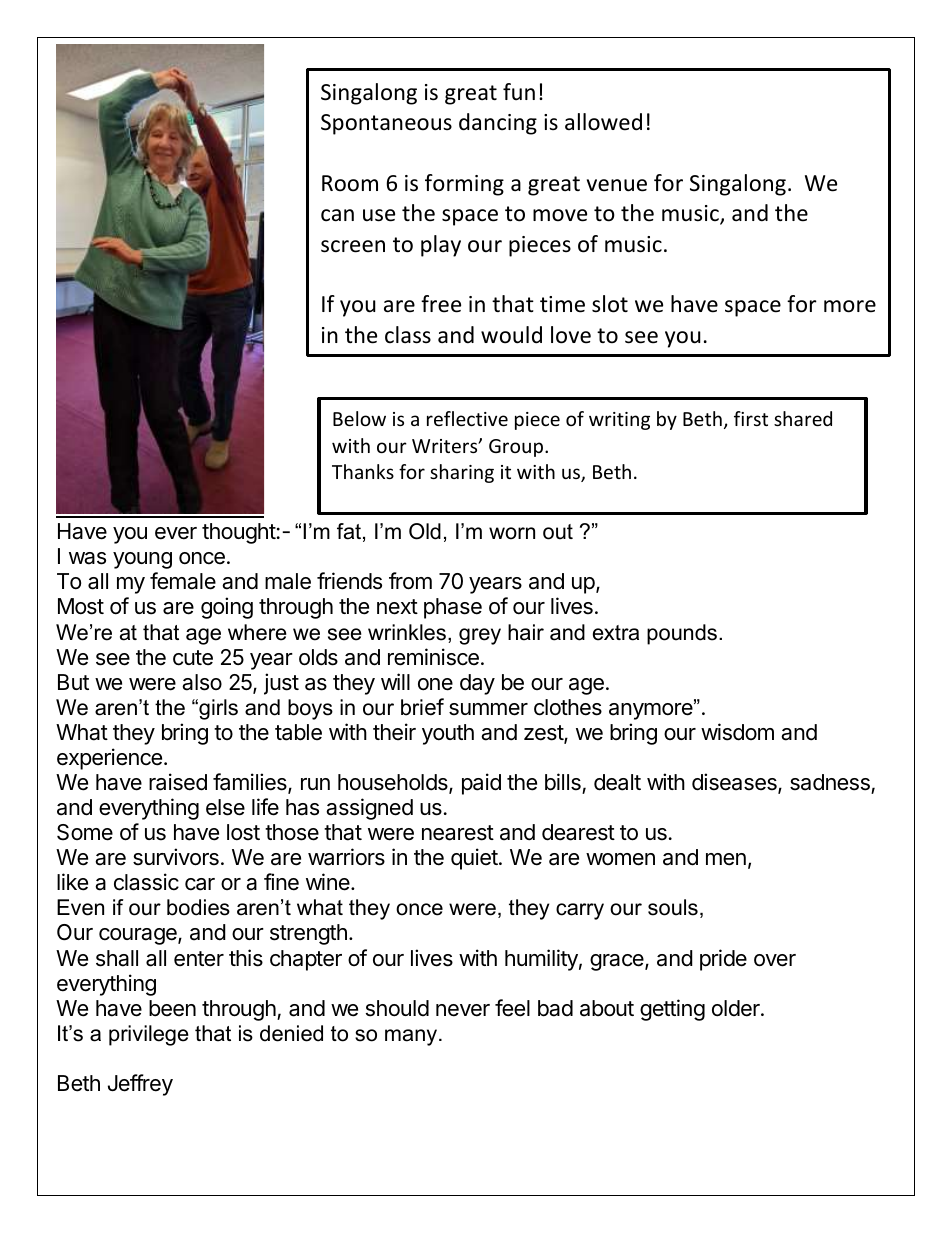  What do you see at coordinates (176, 857) in the screenshot?
I see `survivors` at bounding box center [176, 857].
